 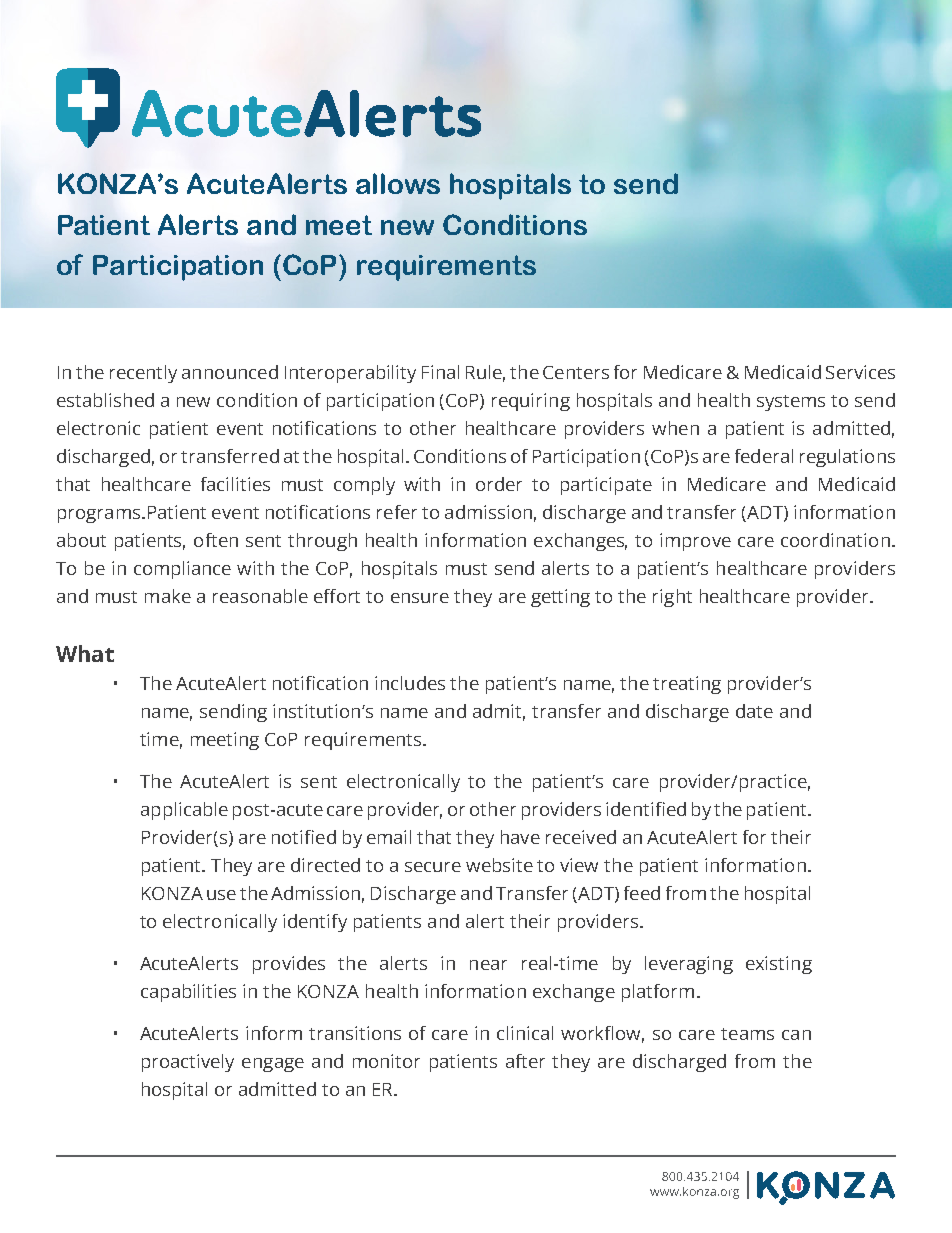 What do you see at coordinates (531, 402) in the document?
I see `requiring` at bounding box center [531, 402].
